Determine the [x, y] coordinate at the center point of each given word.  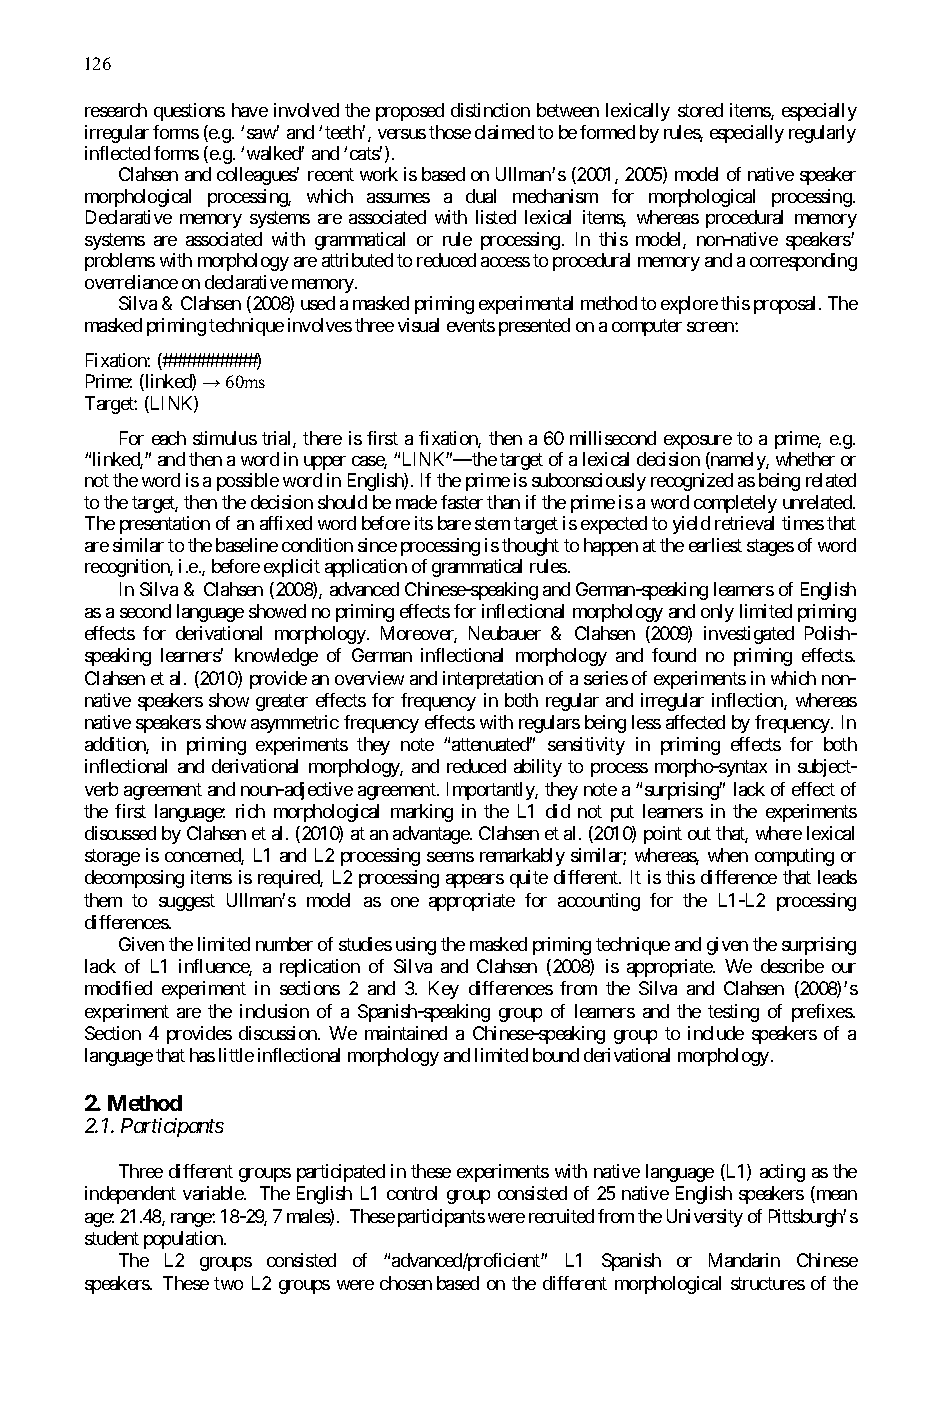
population [184, 1240]
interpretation [493, 680]
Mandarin [744, 1260]
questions [189, 112]
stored [700, 110]
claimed [504, 132]
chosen [406, 1283]
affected [695, 722]
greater [282, 702]
